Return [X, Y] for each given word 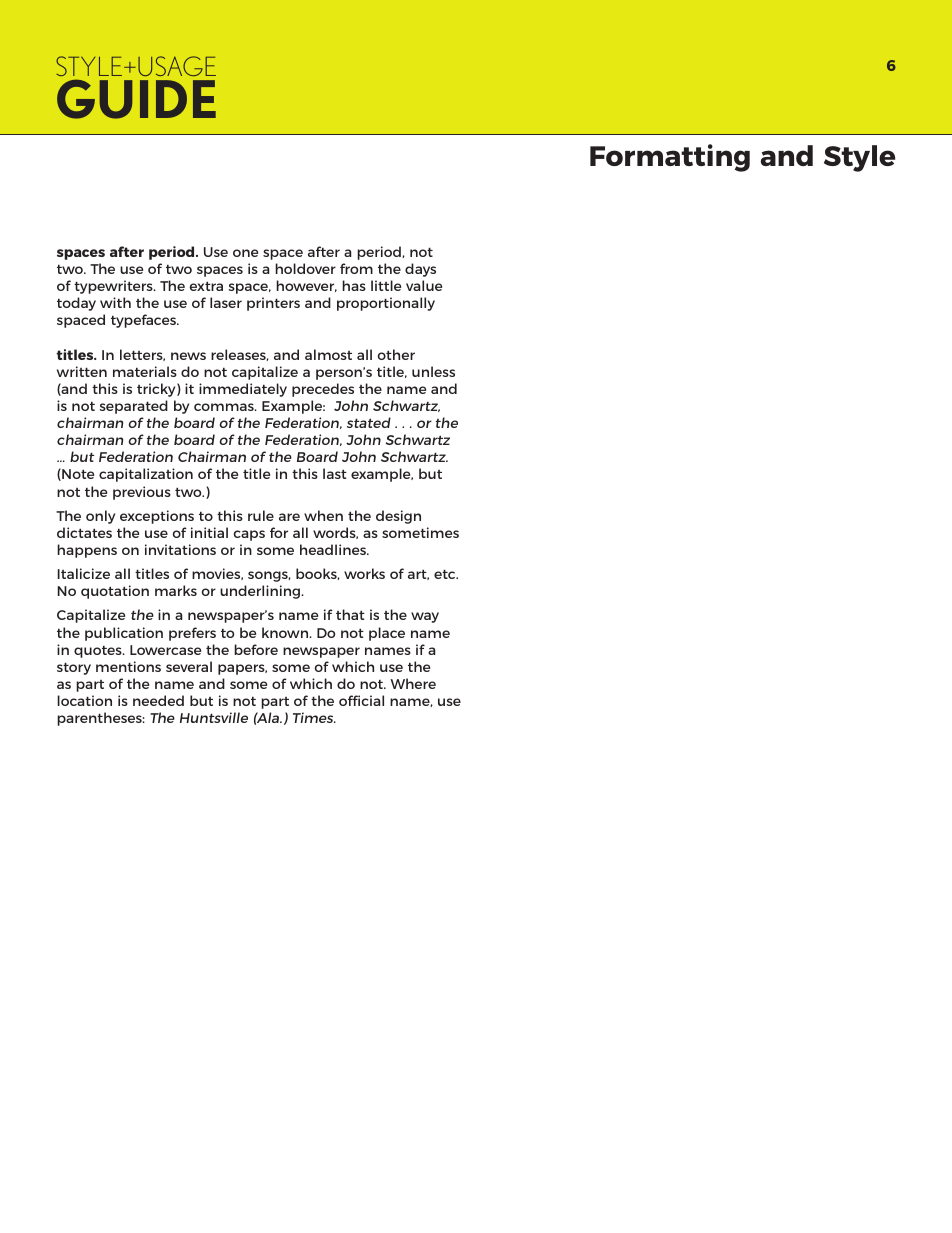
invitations [180, 549]
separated [134, 407]
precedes [323, 390]
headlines [334, 549]
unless [433, 371]
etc [446, 574]
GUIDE [136, 99]
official [361, 700]
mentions [128, 666]
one [245, 253]
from [356, 268]
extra [206, 286]
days [420, 270]
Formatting [670, 158]
